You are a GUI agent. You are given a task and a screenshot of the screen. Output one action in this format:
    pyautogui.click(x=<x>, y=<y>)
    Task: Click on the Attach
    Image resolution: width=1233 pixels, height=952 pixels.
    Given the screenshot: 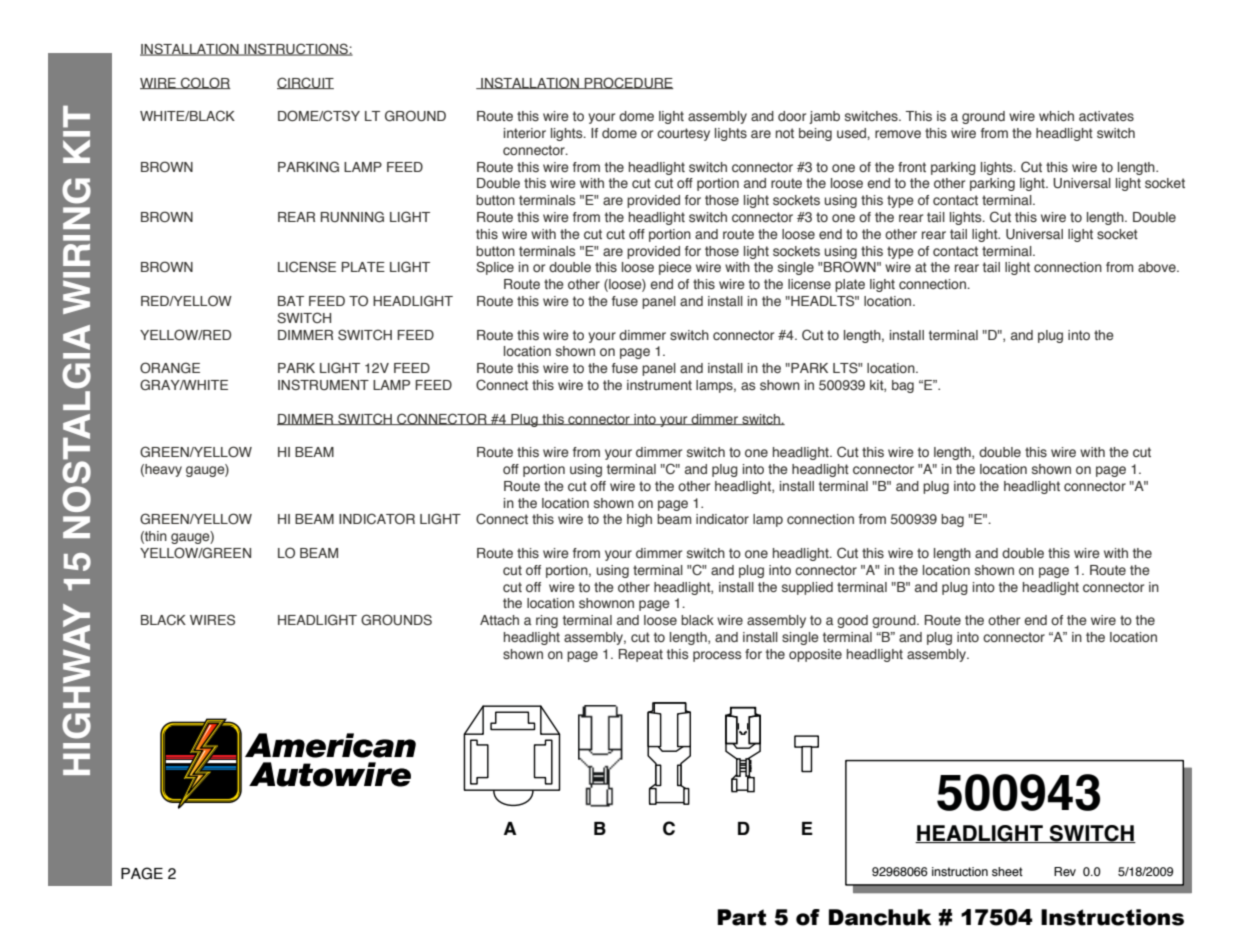 What is the action you would take?
    pyautogui.click(x=499, y=620)
